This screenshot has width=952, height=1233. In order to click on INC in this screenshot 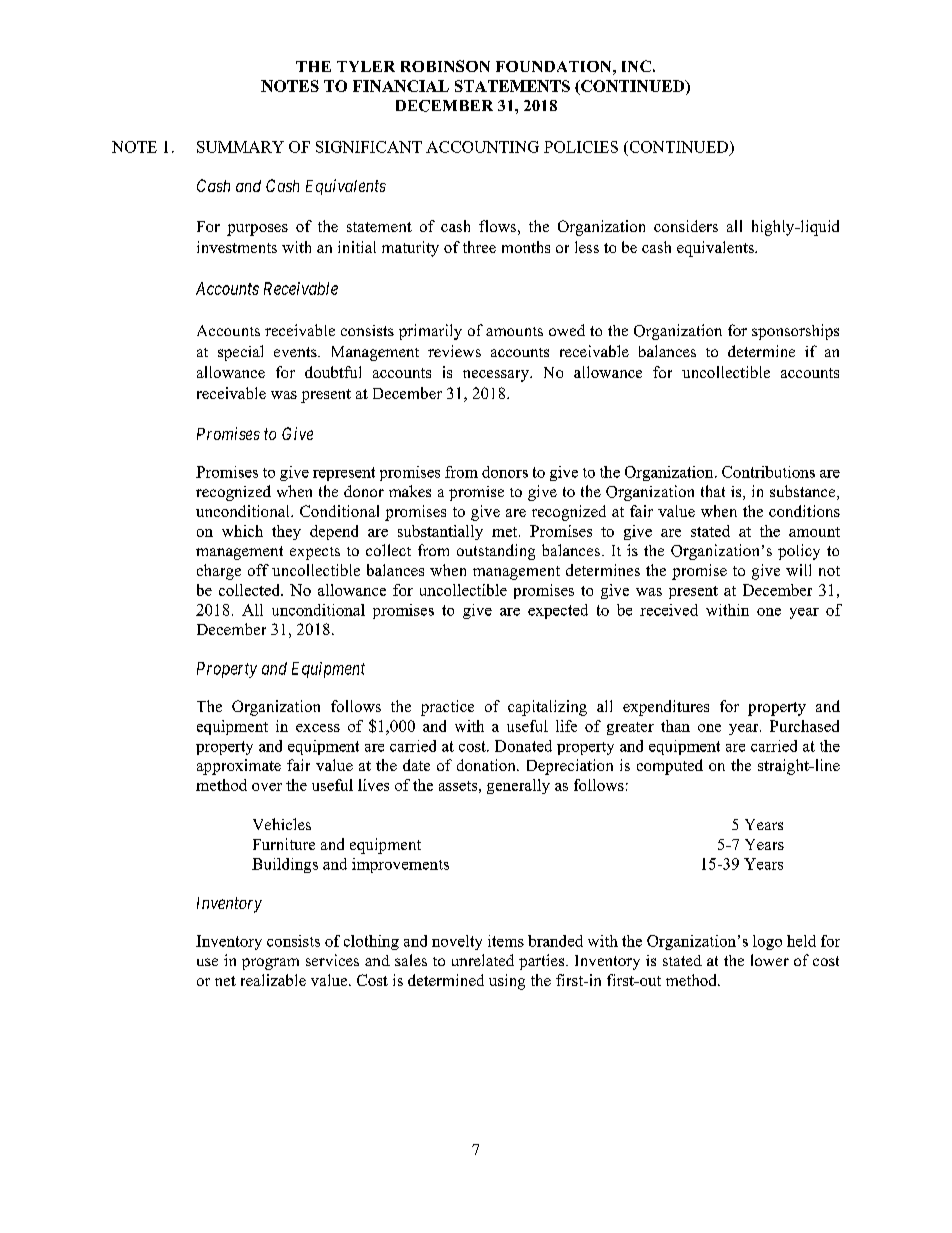, I will do `click(636, 66)`.
